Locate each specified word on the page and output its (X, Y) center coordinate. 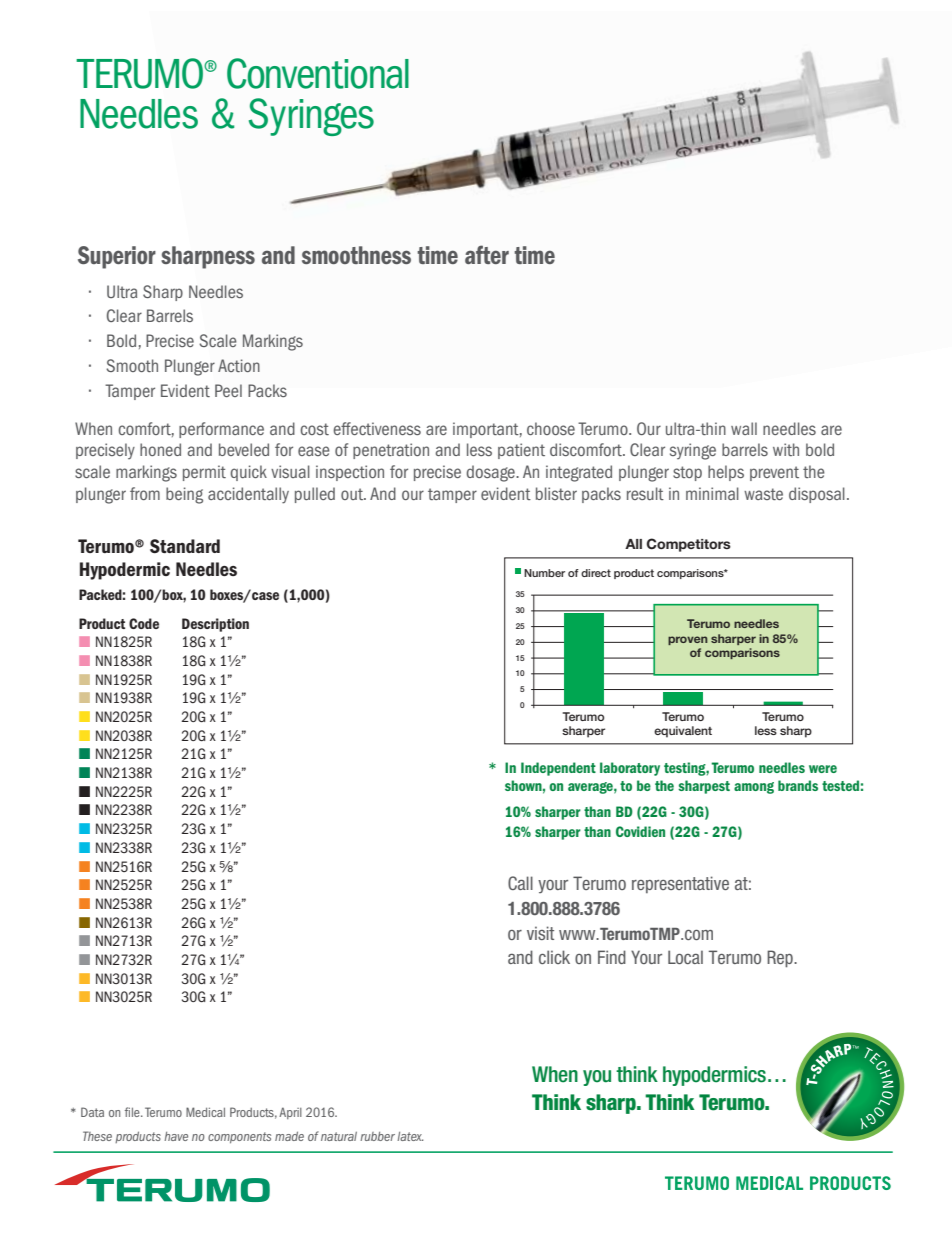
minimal (712, 493)
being (184, 495)
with (786, 449)
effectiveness (377, 428)
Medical (205, 1112)
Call (520, 883)
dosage (491, 473)
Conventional (318, 73)
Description (215, 625)
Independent (558, 769)
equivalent (683, 732)
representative (680, 884)
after (487, 254)
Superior (117, 257)
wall (744, 428)
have (176, 1136)
